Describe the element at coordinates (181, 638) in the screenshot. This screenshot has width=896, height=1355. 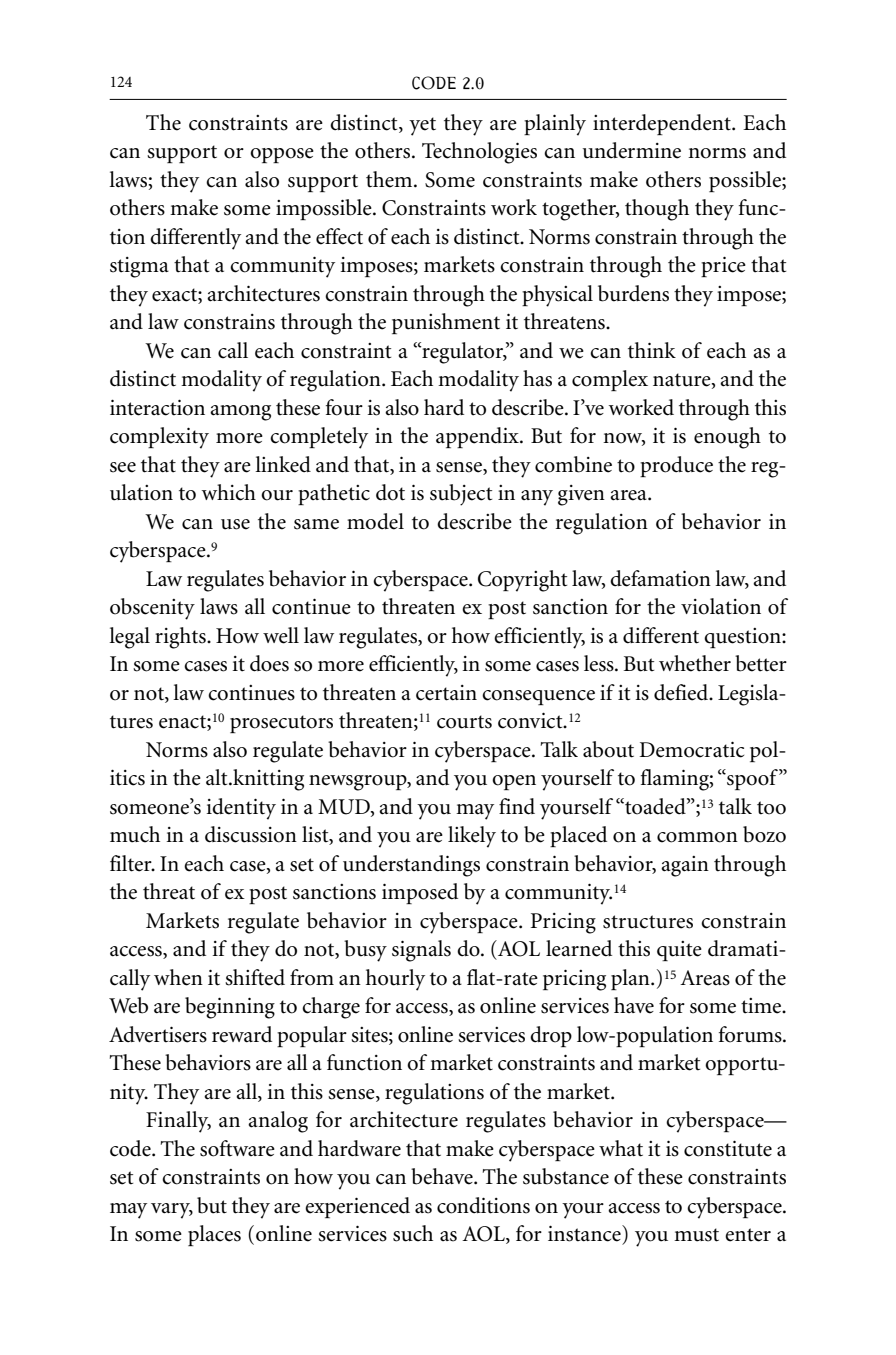
I see `rights` at that location.
